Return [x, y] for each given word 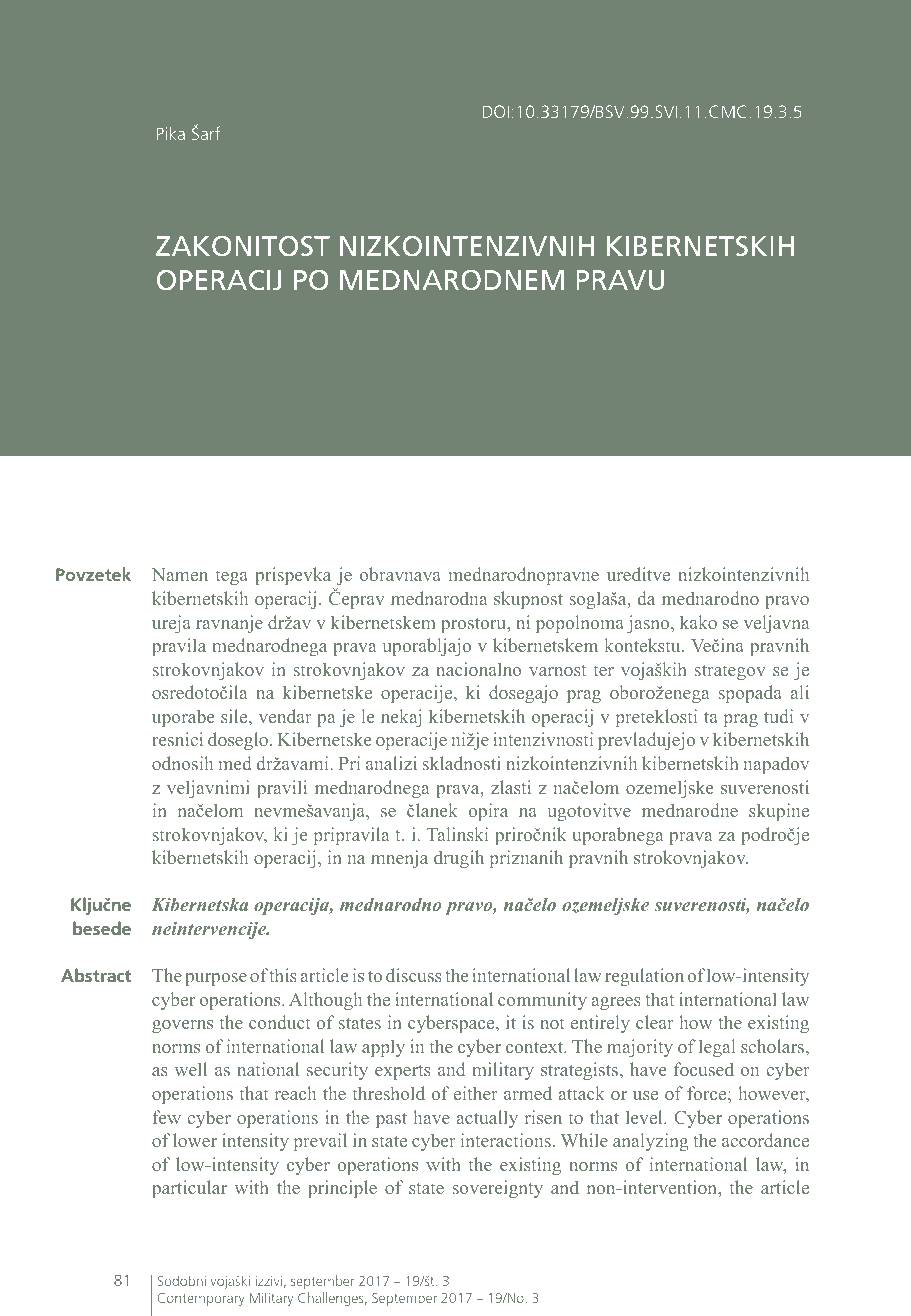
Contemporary [201, 1299]
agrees [616, 1003]
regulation [644, 977]
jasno [649, 624]
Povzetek [93, 574]
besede [102, 928]
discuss [414, 975]
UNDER [382, 362]
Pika [171, 133]
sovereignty [498, 1189]
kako [698, 622]
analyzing [650, 1142]
